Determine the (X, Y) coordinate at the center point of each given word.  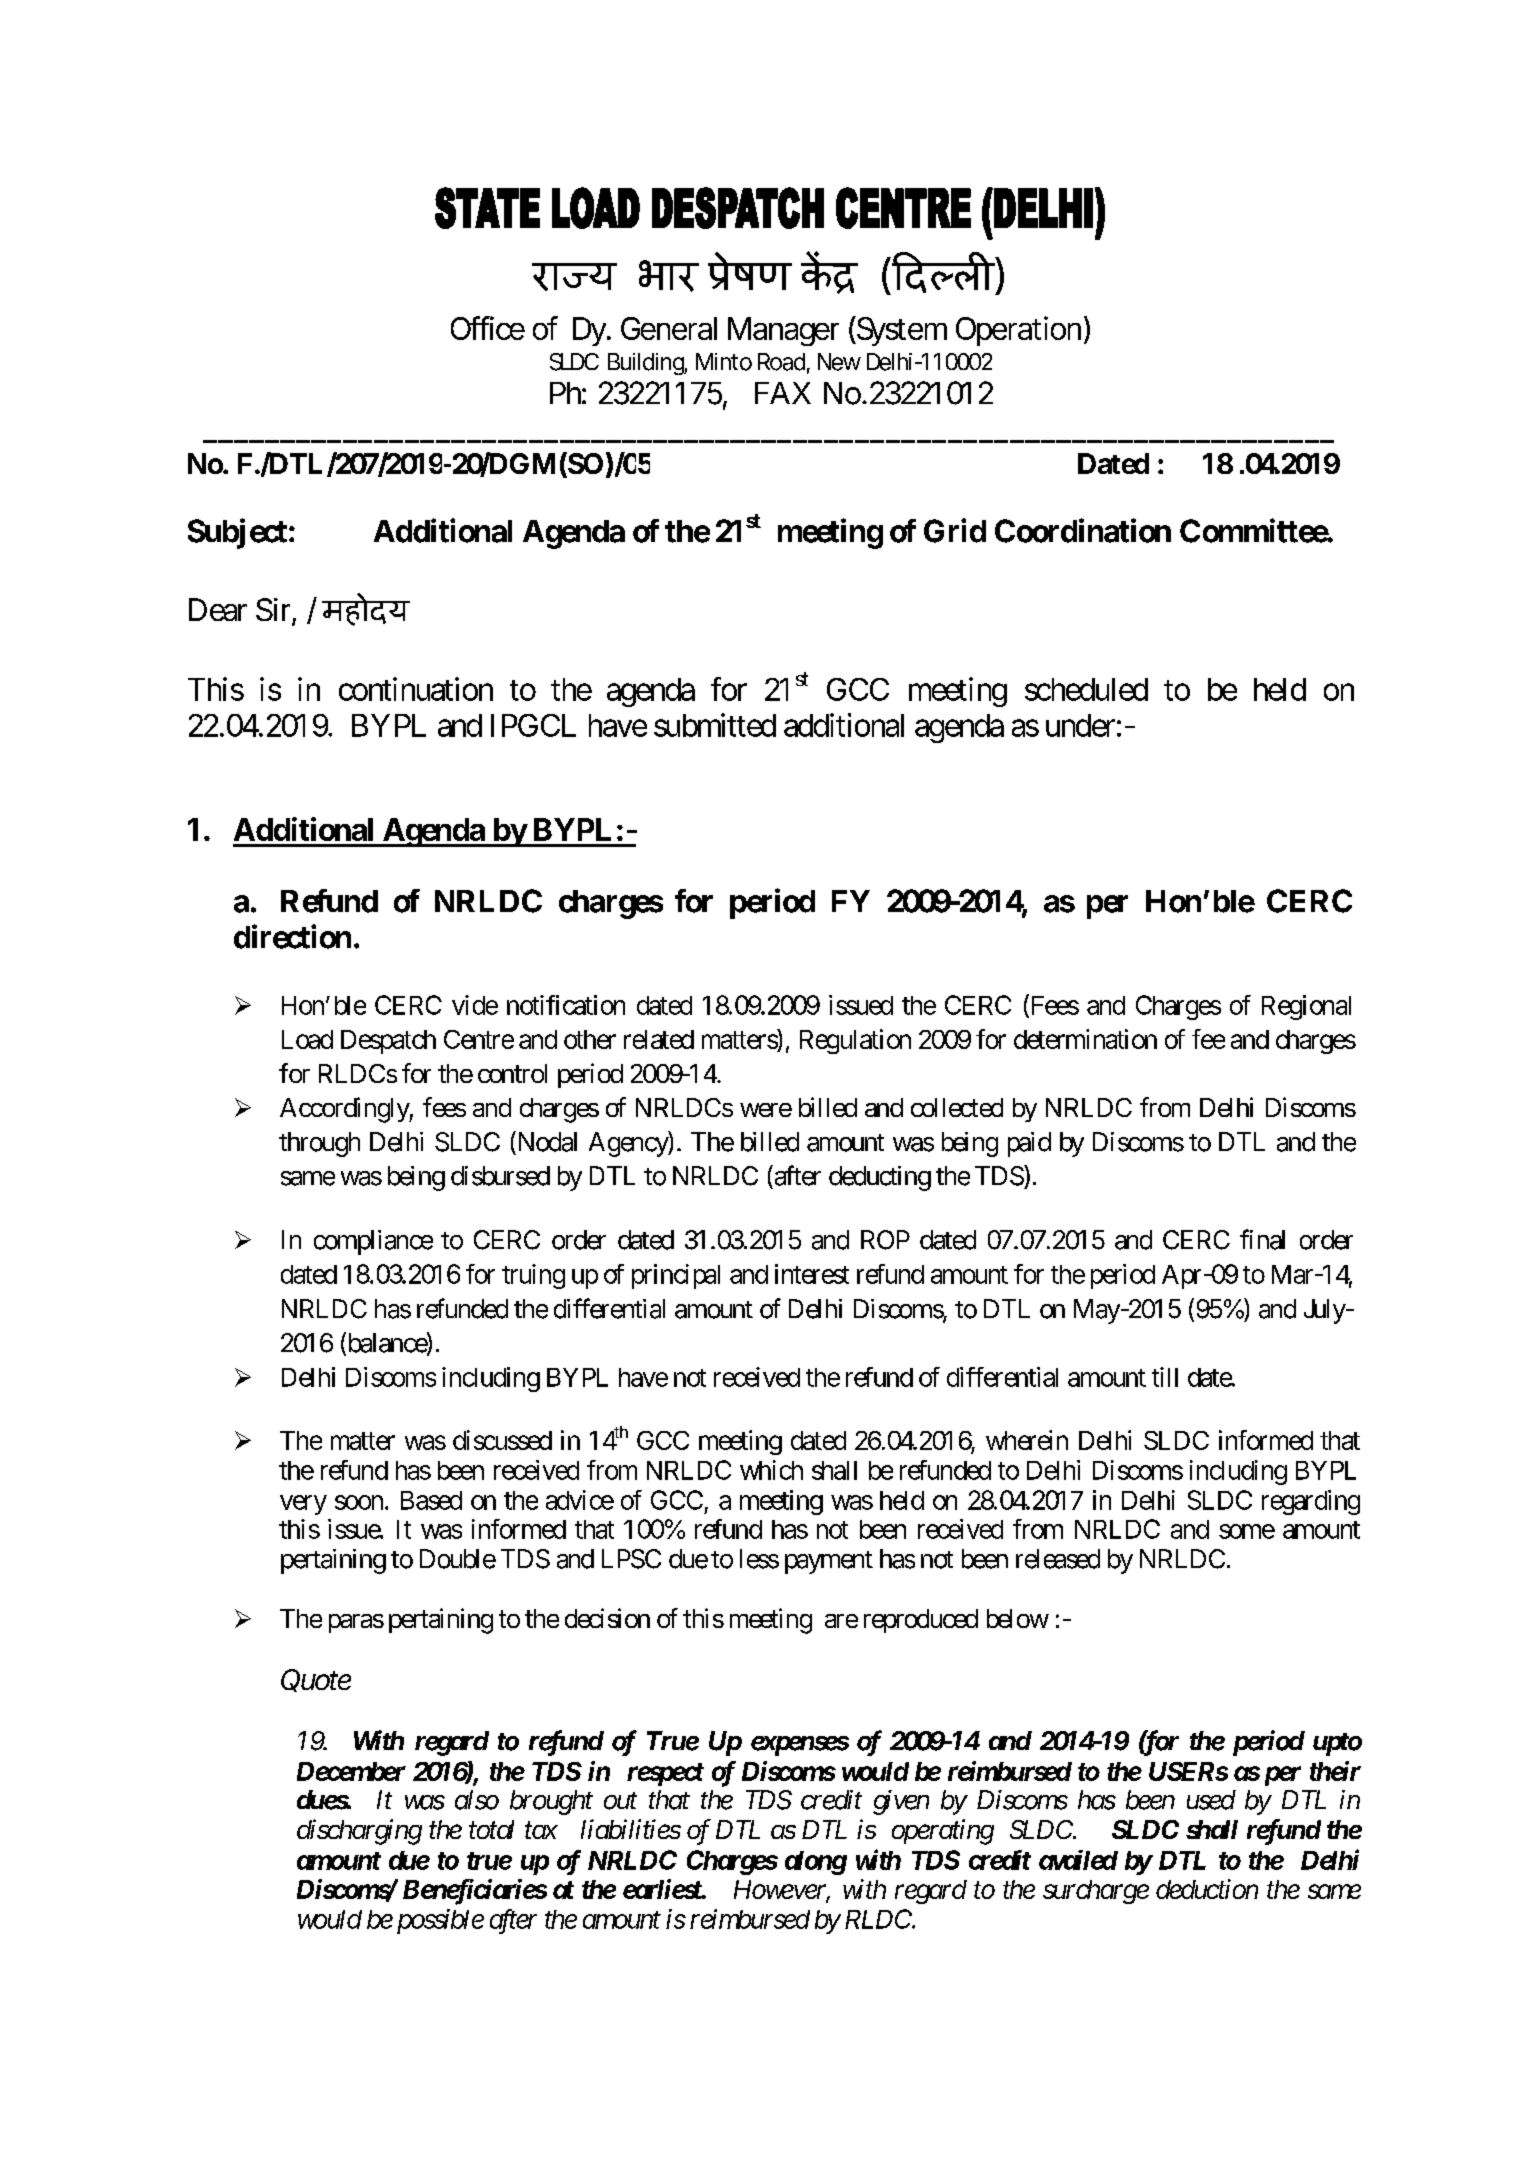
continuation (416, 689)
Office (488, 328)
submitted (715, 725)
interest (812, 1274)
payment (829, 1562)
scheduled (1086, 689)
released (1058, 1559)
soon (359, 1502)
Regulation (855, 1041)
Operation (1018, 331)
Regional (1306, 1007)
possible (440, 1921)
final (1262, 1239)
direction (292, 936)
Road (781, 362)
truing (533, 1276)
